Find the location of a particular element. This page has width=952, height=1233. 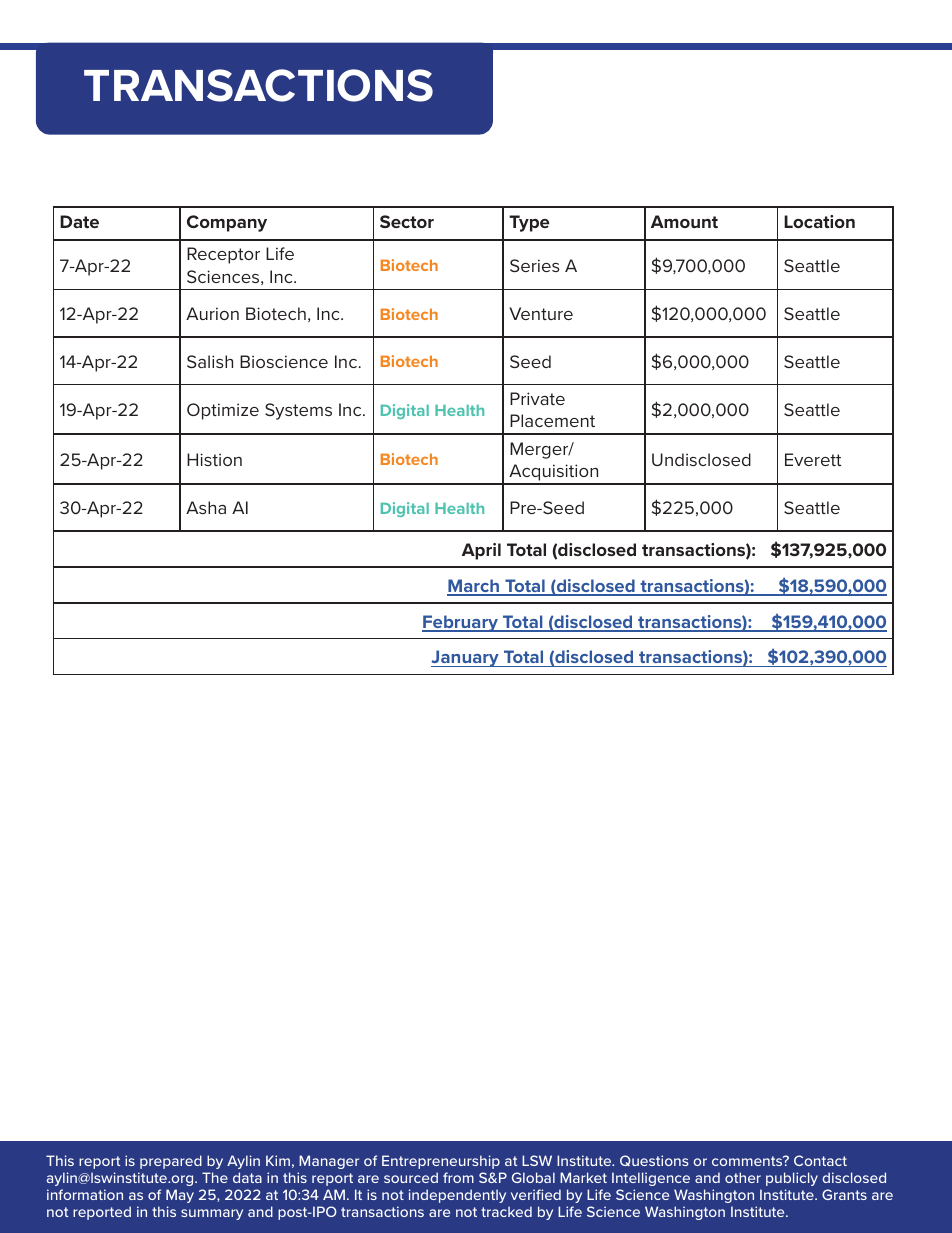

Sector is located at coordinates (407, 221).
